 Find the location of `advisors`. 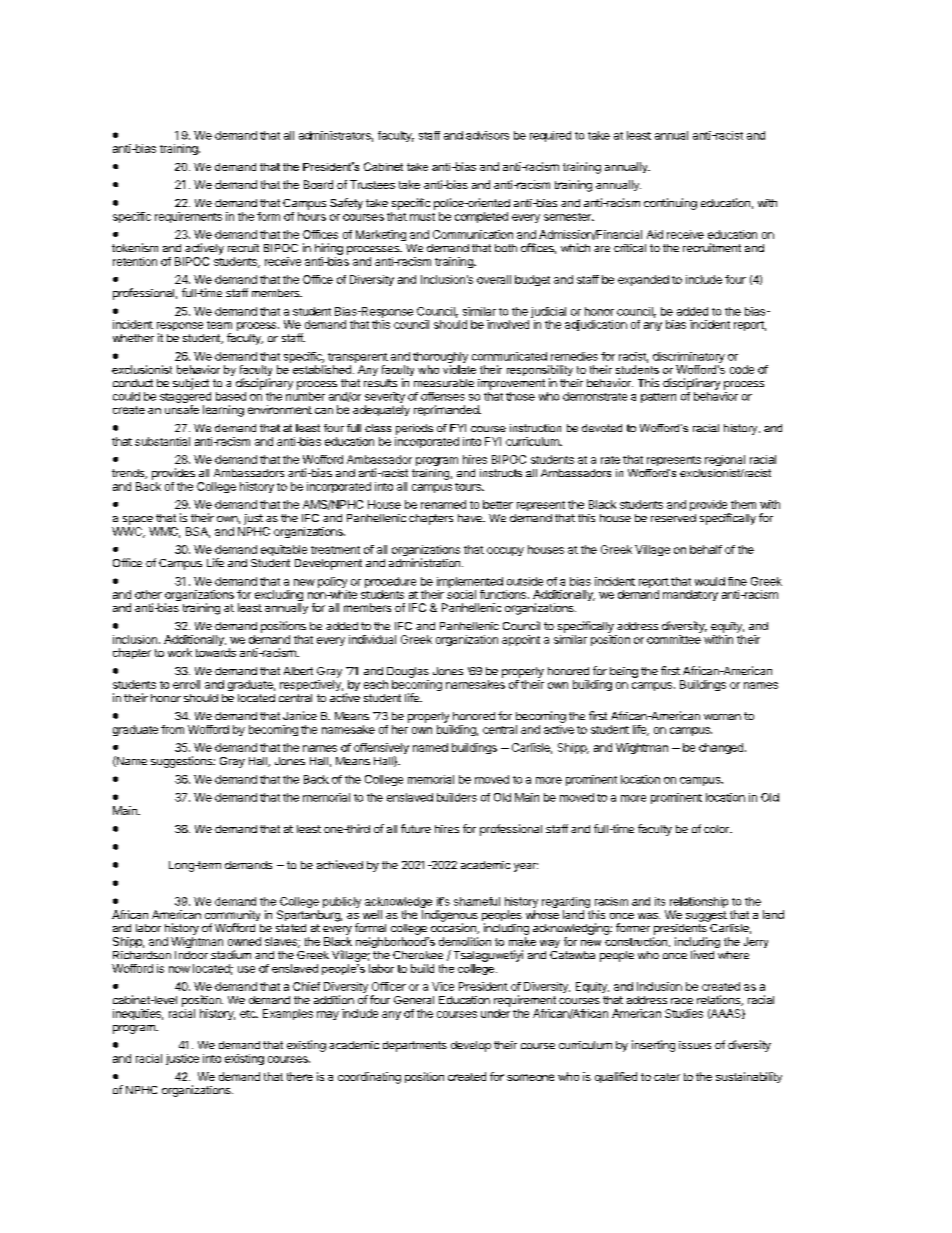

advisors is located at coordinates (487, 135).
